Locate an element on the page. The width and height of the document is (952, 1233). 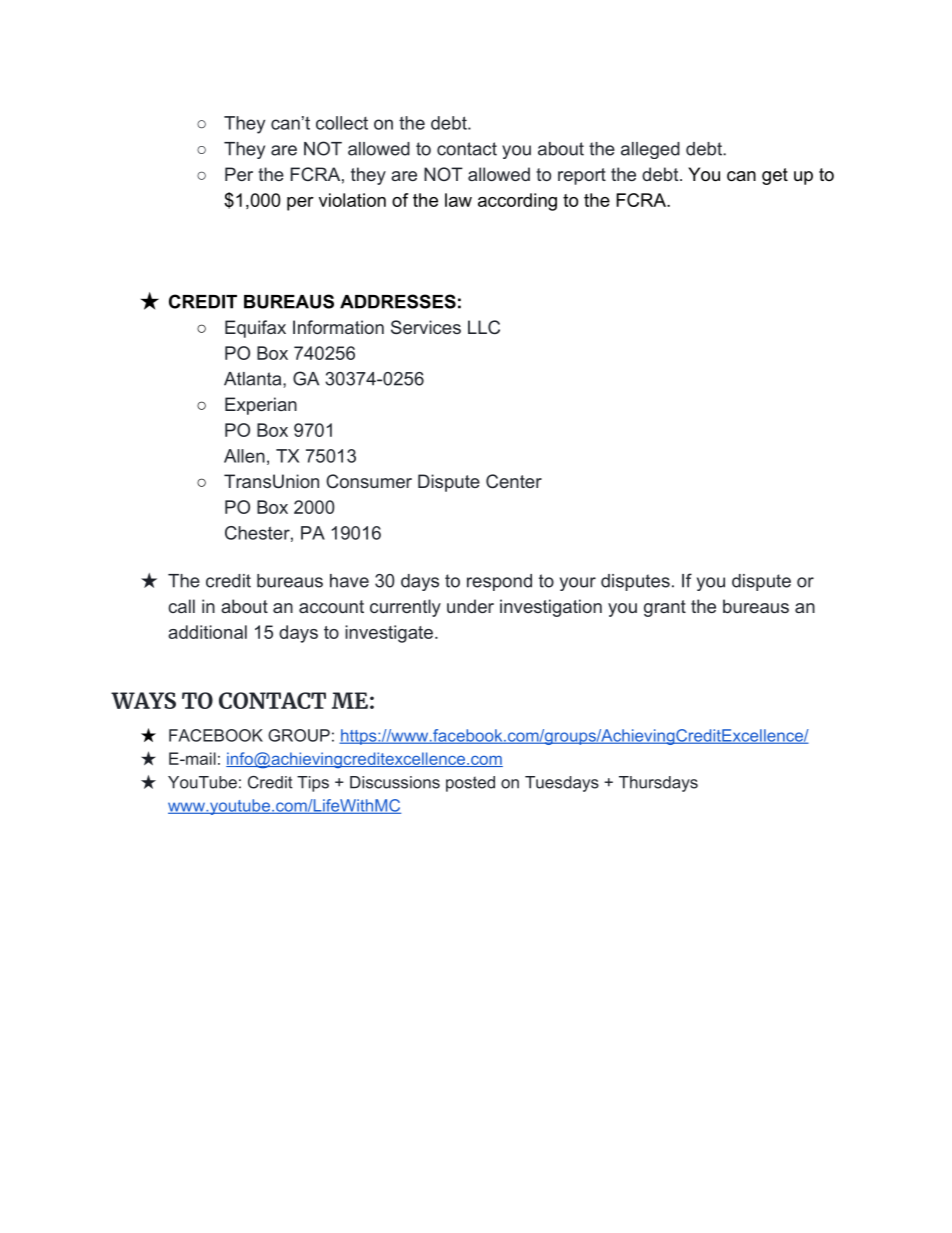
collect is located at coordinates (342, 123).
